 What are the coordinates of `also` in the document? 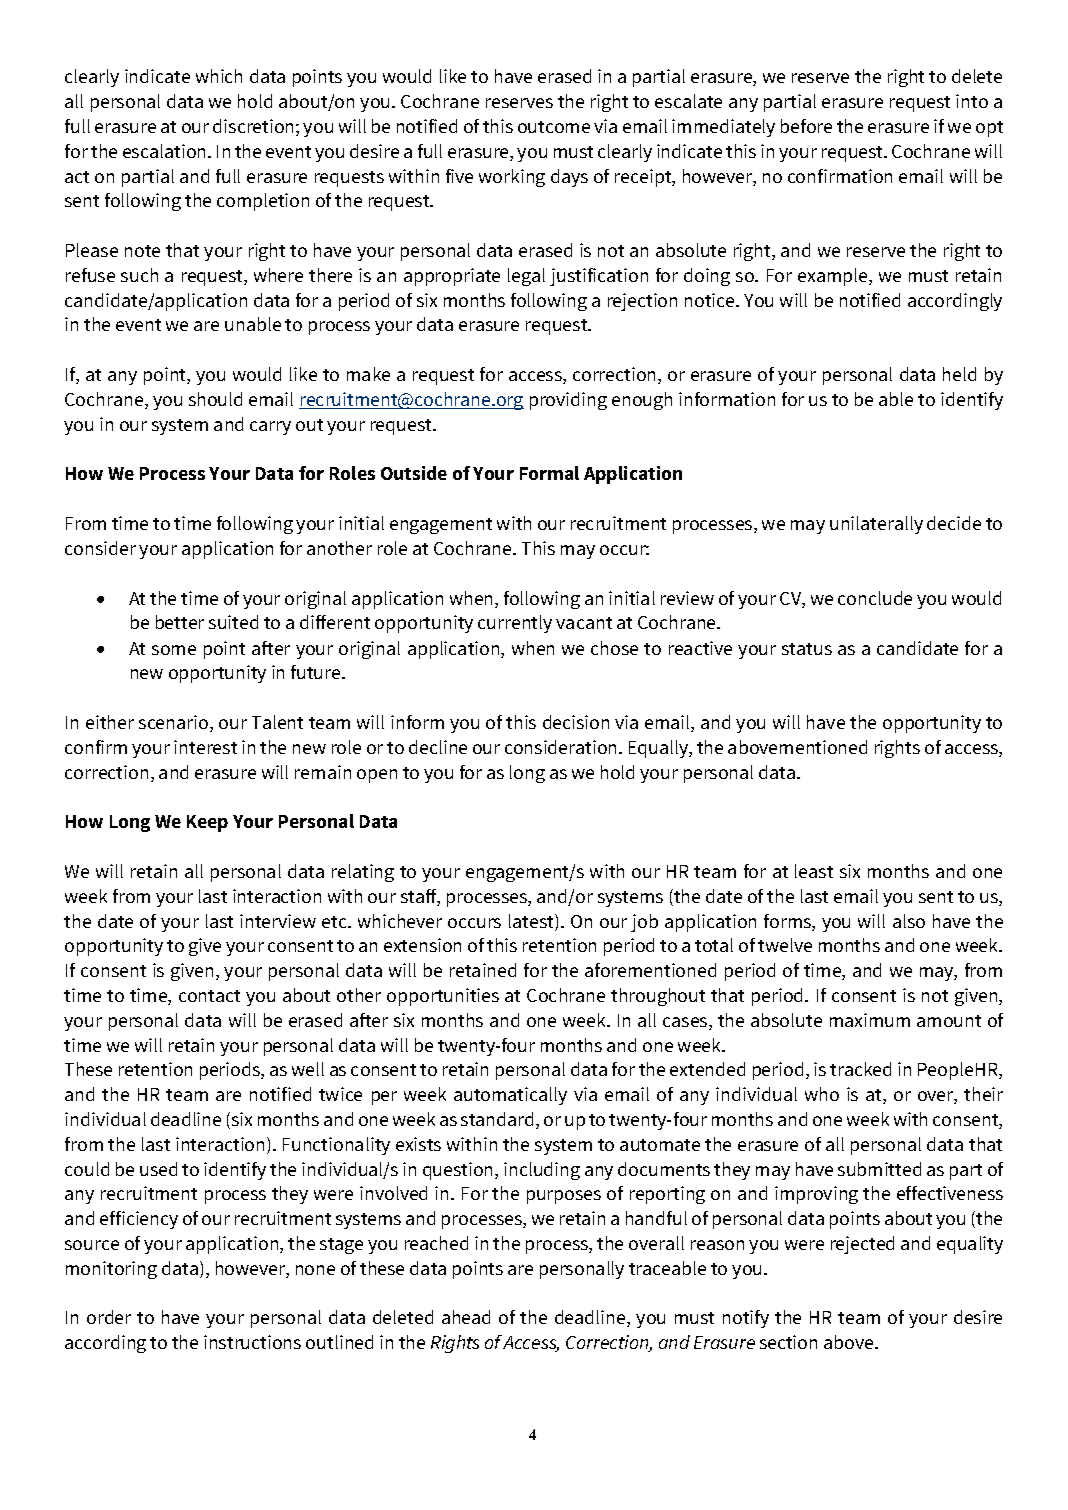 It's located at (909, 921).
